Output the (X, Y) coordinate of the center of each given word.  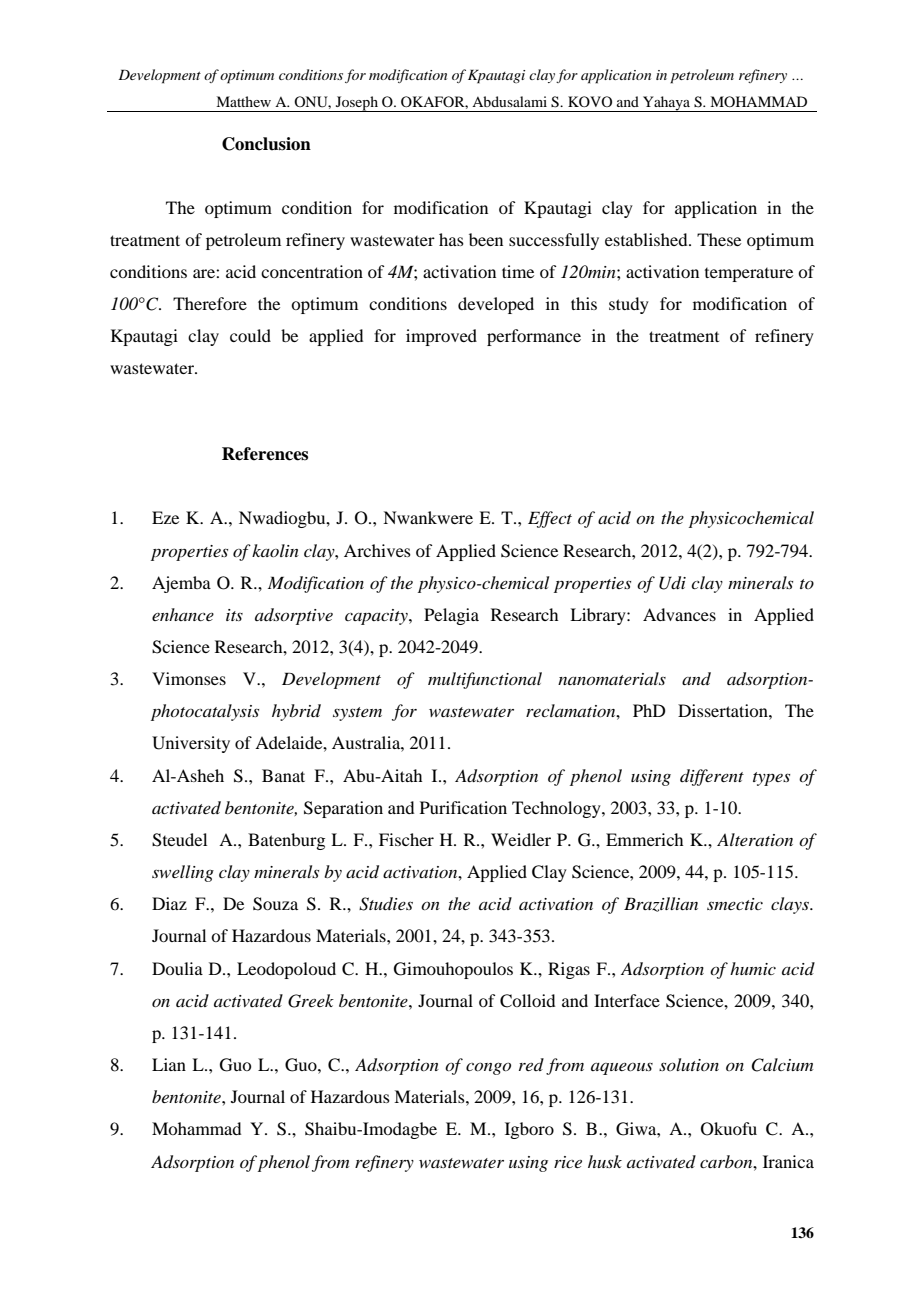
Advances (679, 614)
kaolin (275, 550)
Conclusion (266, 144)
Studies (386, 904)
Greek (311, 1001)
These (719, 239)
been (486, 239)
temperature (749, 275)
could (250, 335)
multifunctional (485, 680)
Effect (550, 519)
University (191, 744)
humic (753, 968)
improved (441, 337)
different (712, 777)
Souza (275, 904)
